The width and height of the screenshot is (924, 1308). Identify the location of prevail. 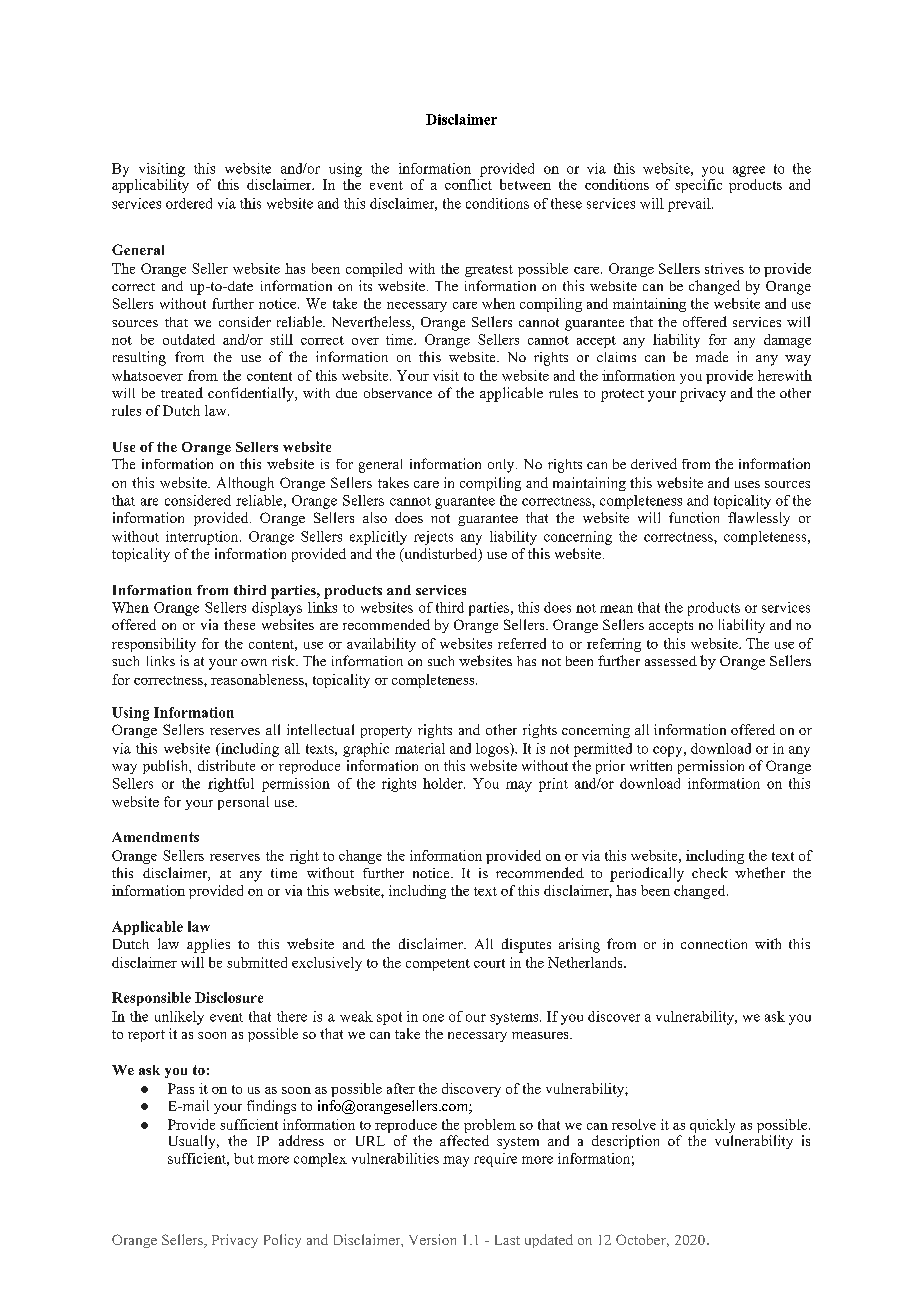
(690, 205).
